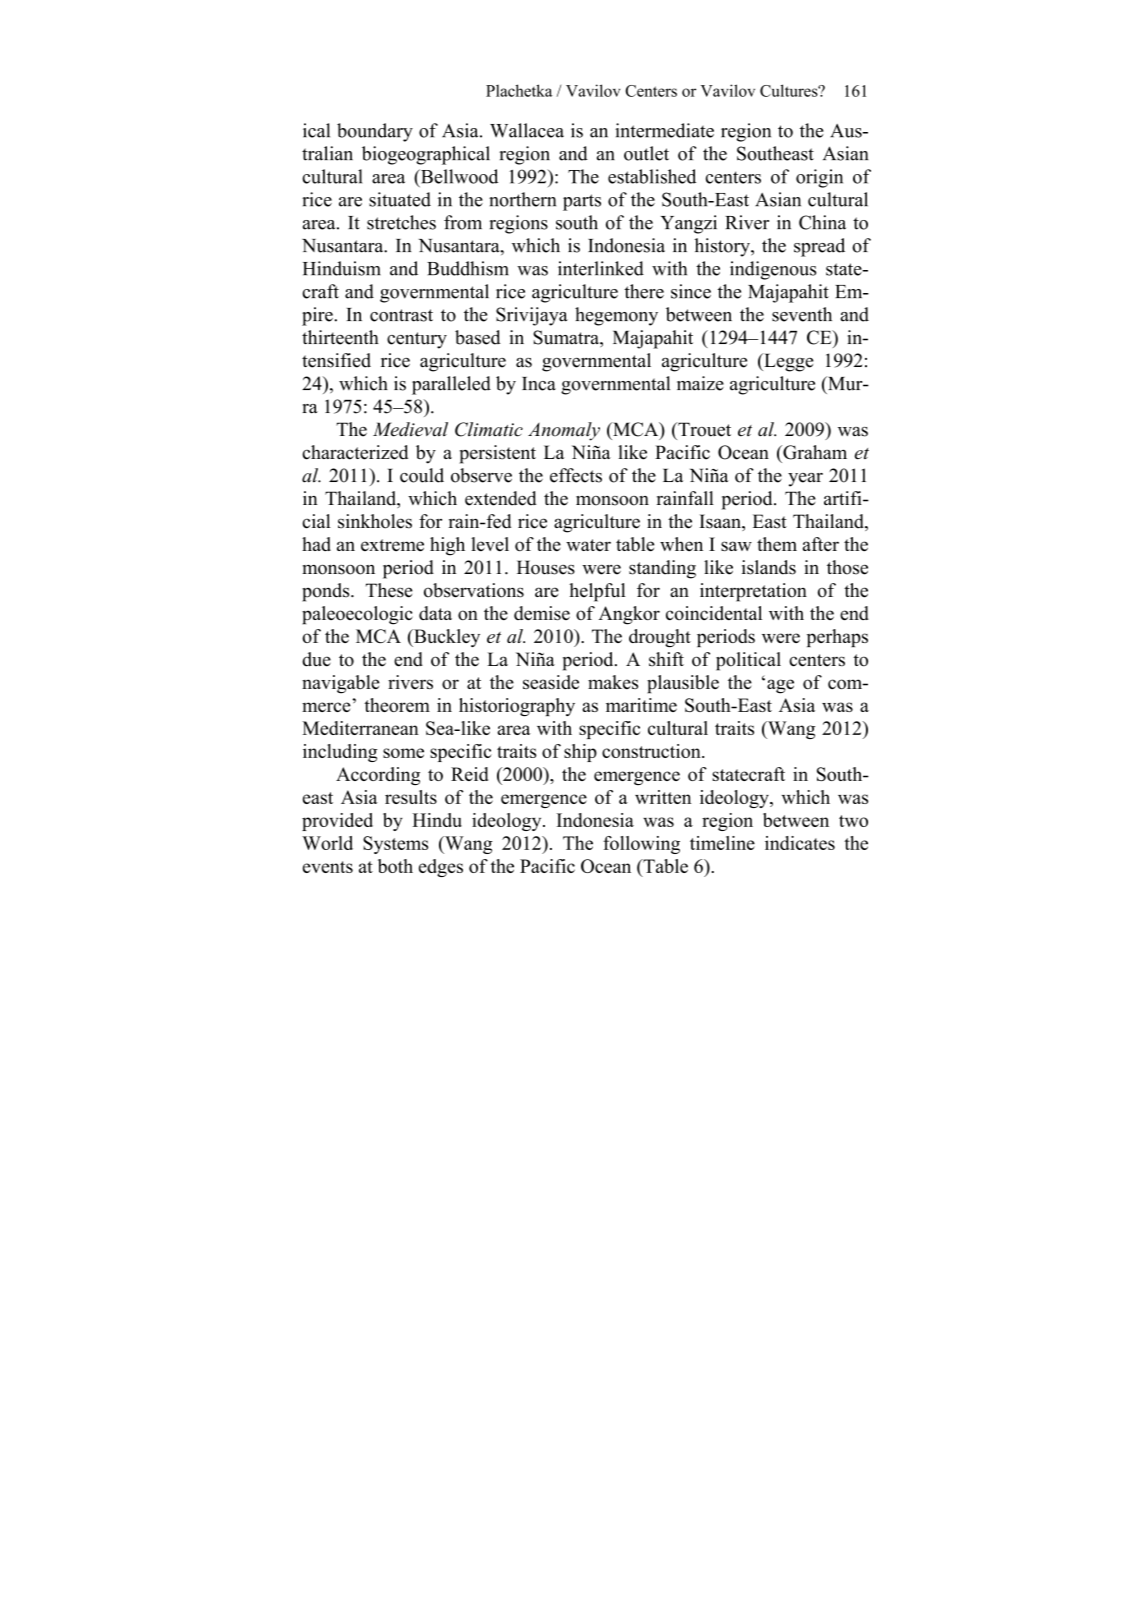 This document has height=1603, width=1133. I want to click on year, so click(805, 480).
